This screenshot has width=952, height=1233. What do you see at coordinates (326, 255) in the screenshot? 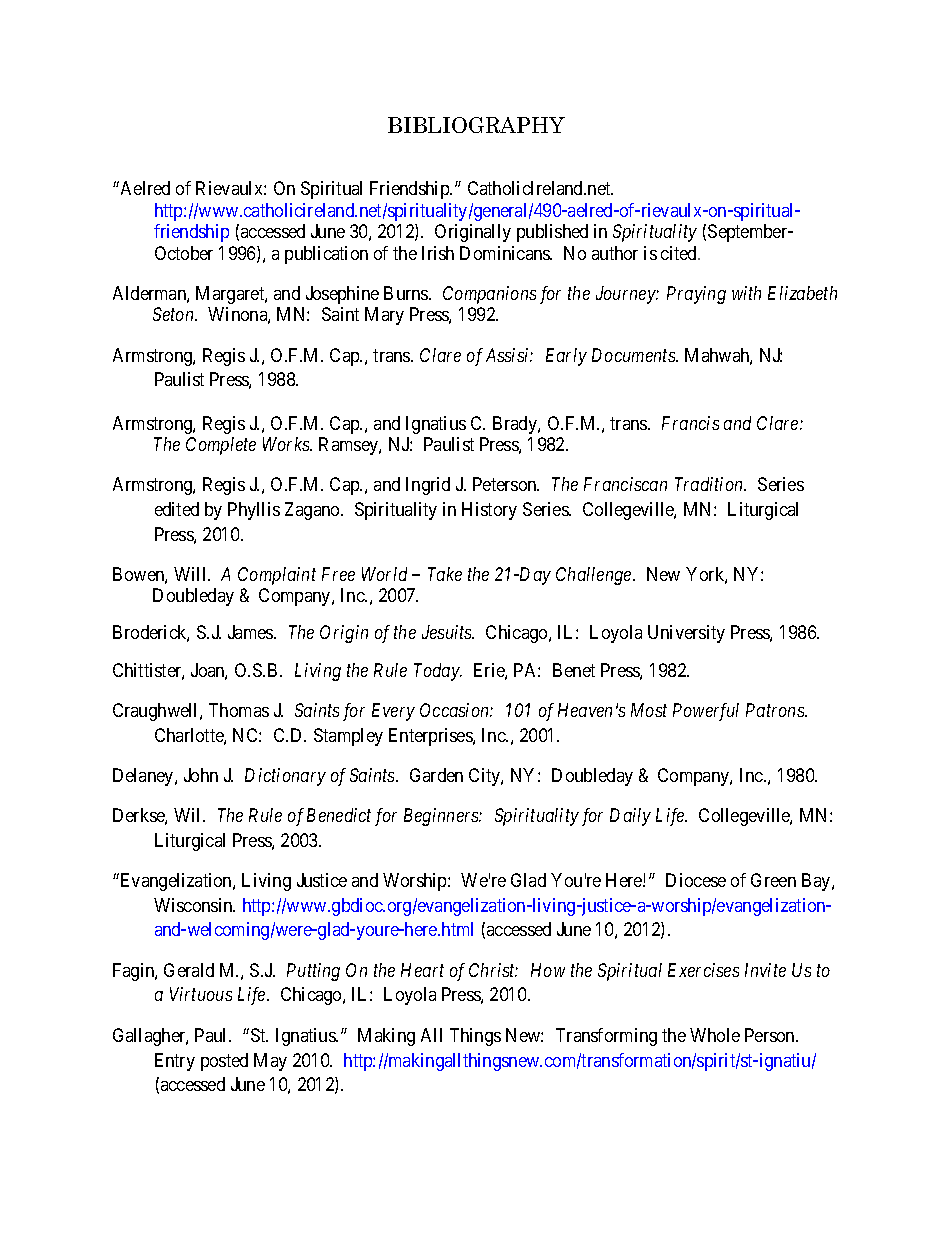
I see `publication` at bounding box center [326, 255].
